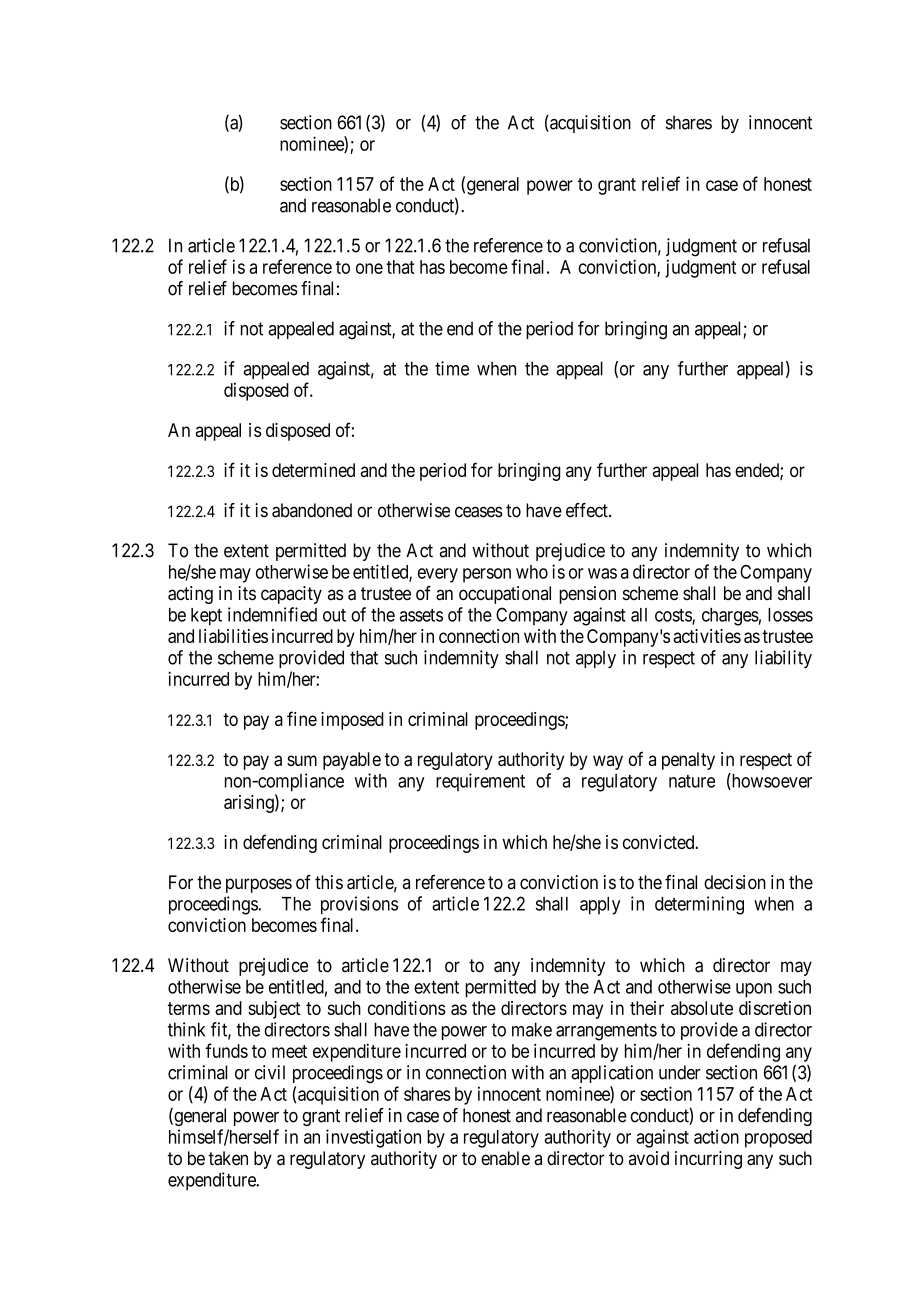 The width and height of the screenshot is (924, 1308). Describe the element at coordinates (313, 470) in the screenshot. I see `determined` at that location.
